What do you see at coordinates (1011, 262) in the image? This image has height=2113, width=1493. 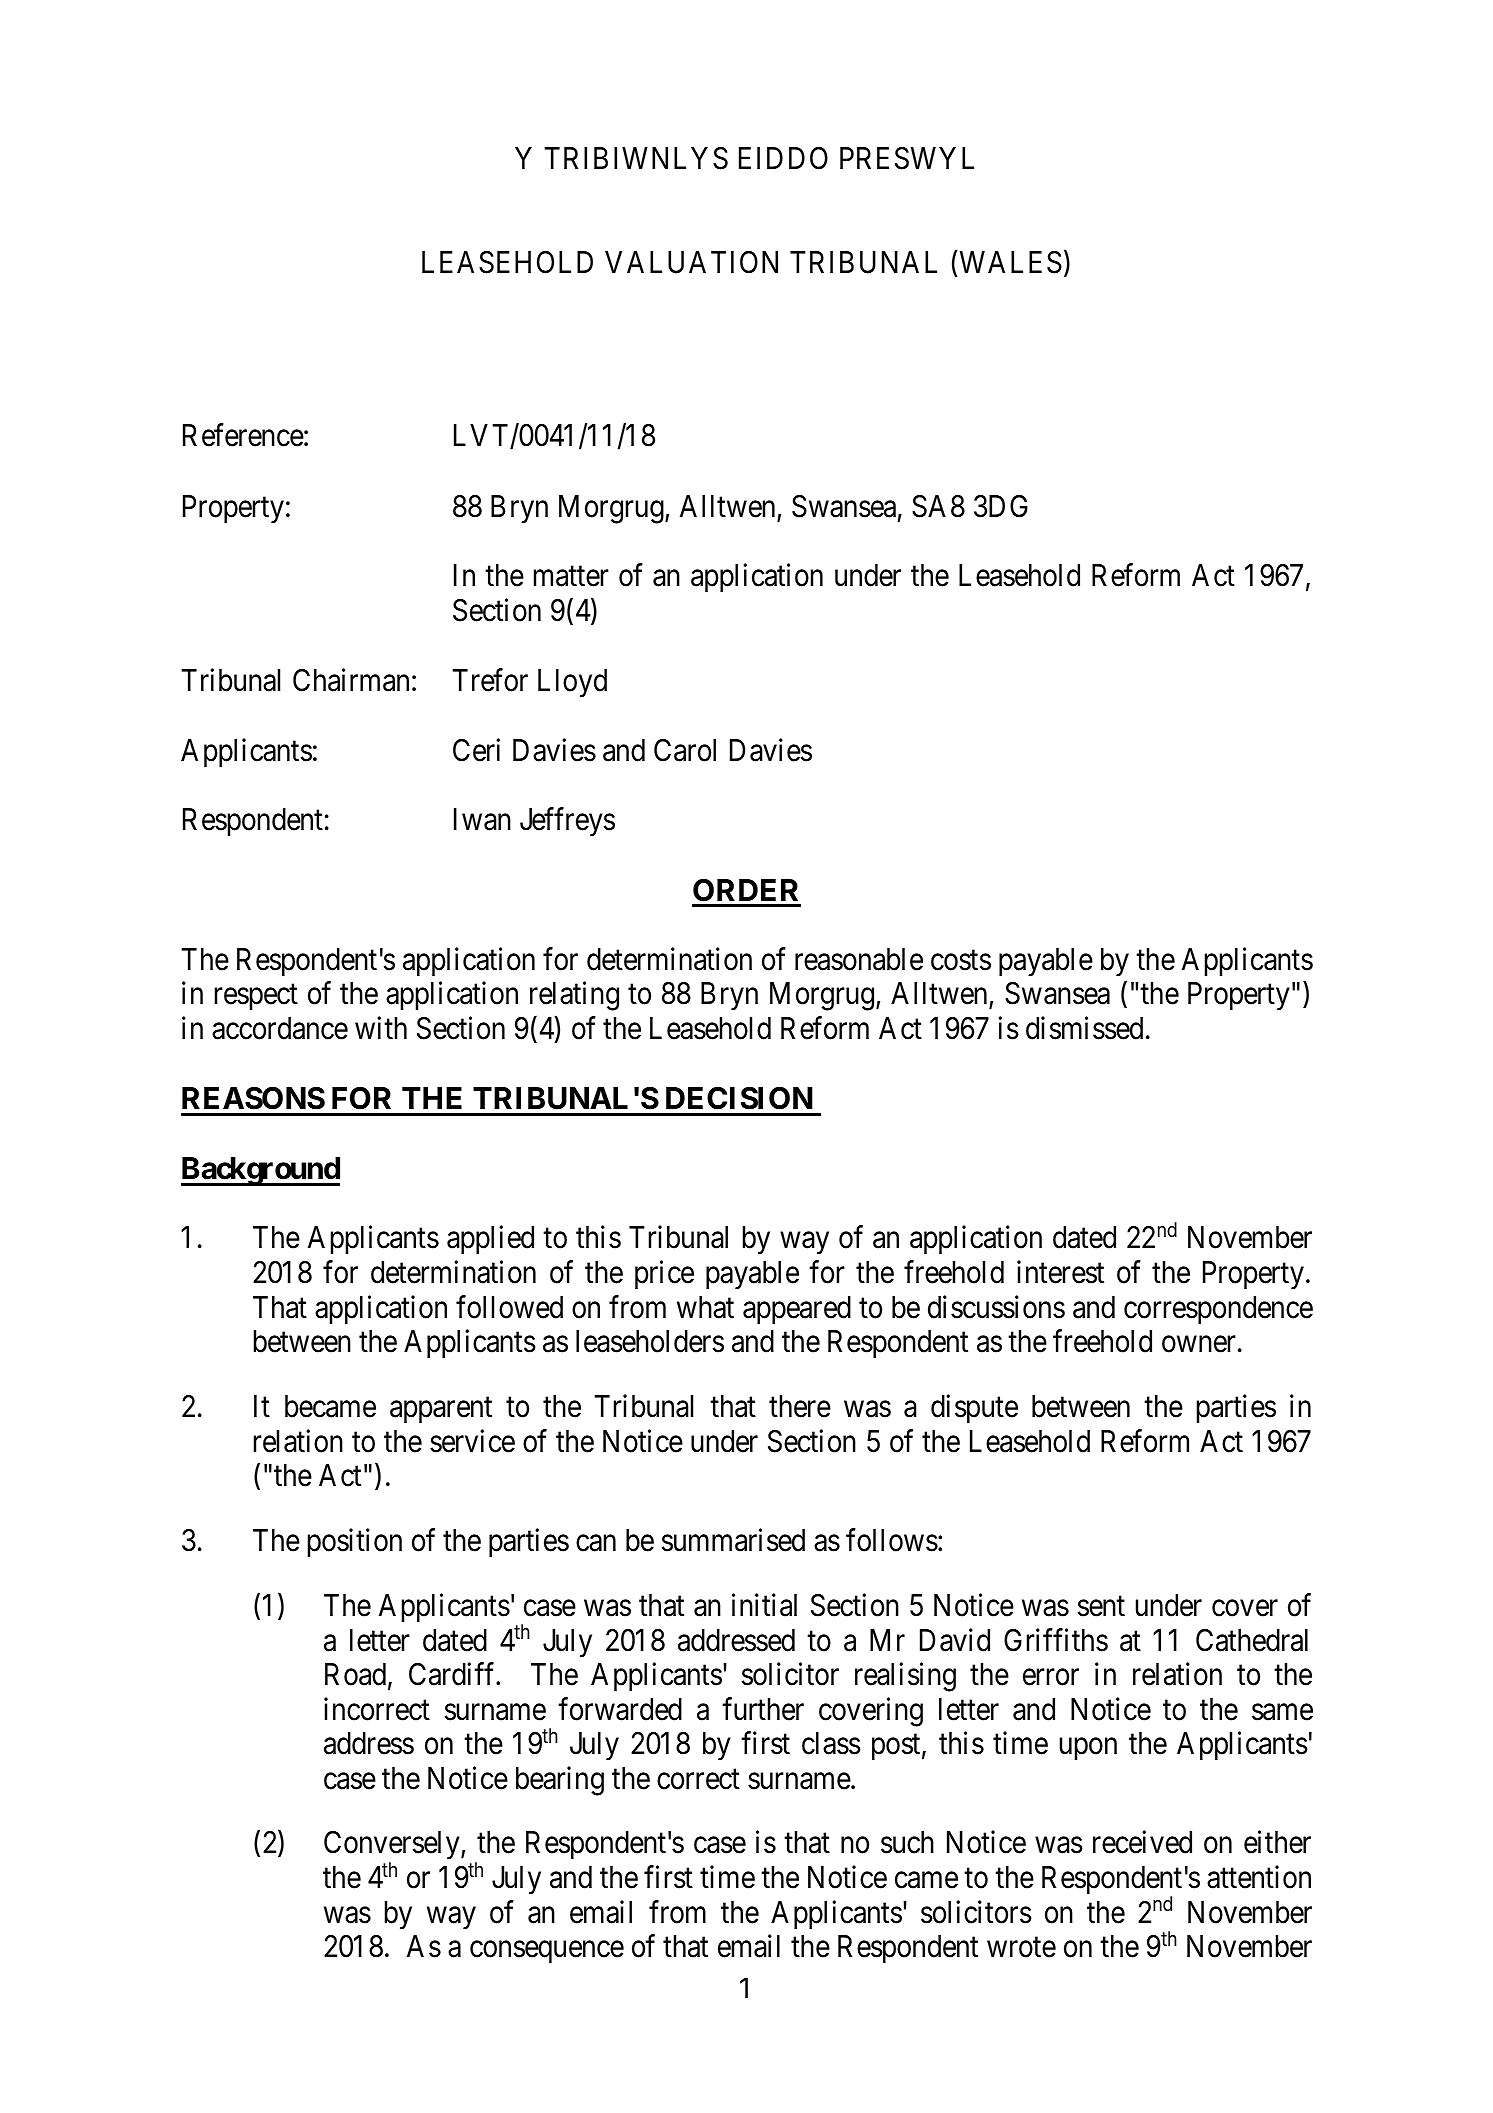 I see `WALES` at bounding box center [1011, 262].
